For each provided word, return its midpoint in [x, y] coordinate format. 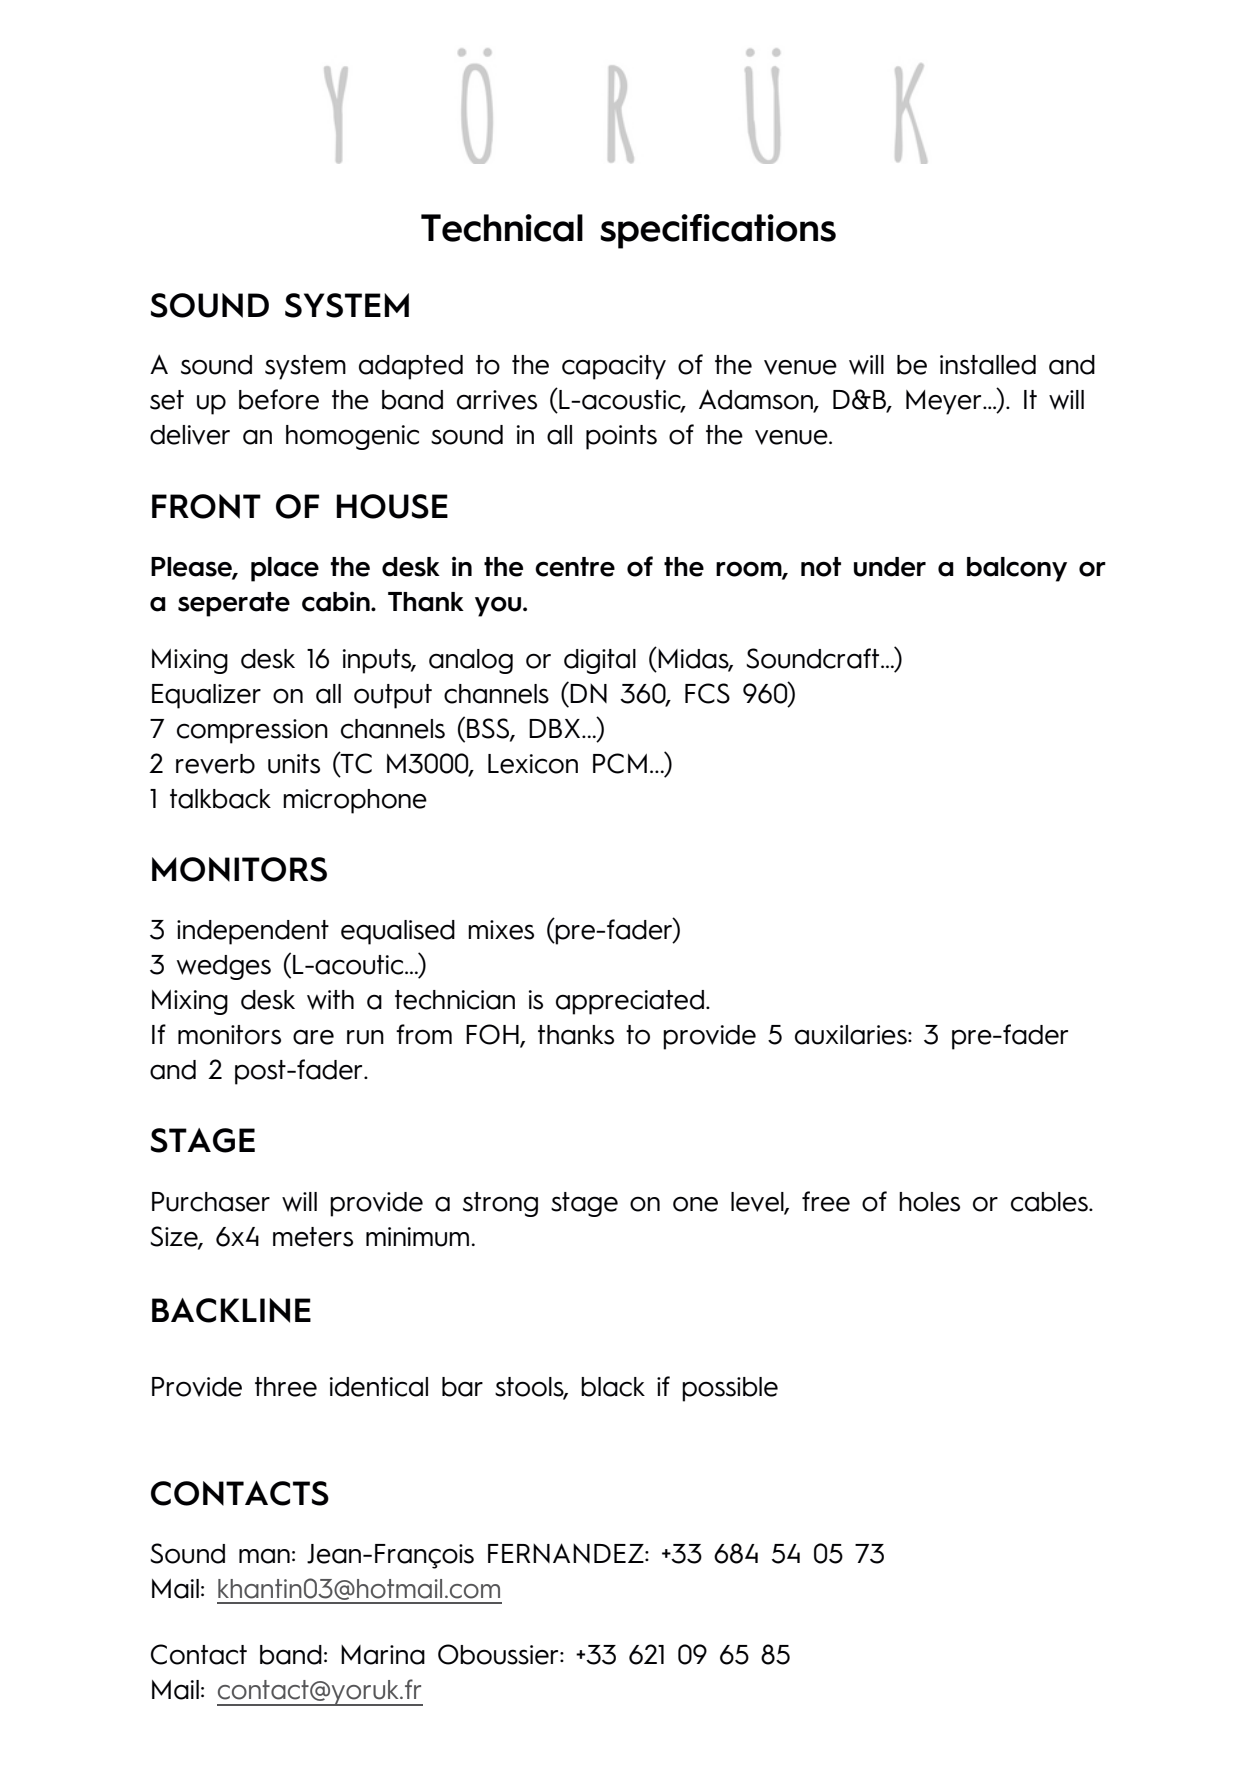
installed [988, 365]
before [279, 399]
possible [730, 1389]
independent [253, 932]
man [264, 1556]
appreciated [630, 1002]
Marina [383, 1655]
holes [929, 1202]
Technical [502, 228]
